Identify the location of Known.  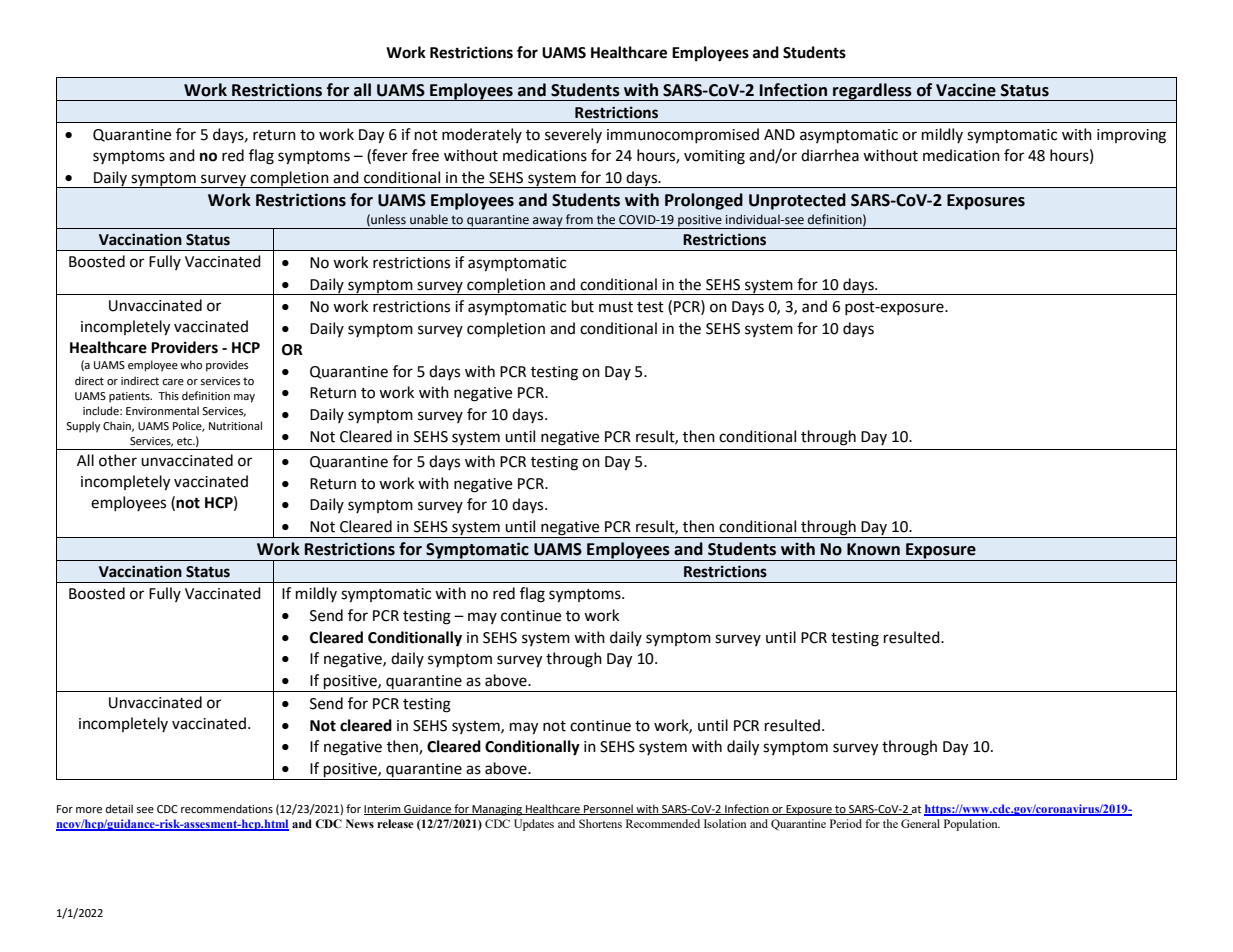
(873, 549).
